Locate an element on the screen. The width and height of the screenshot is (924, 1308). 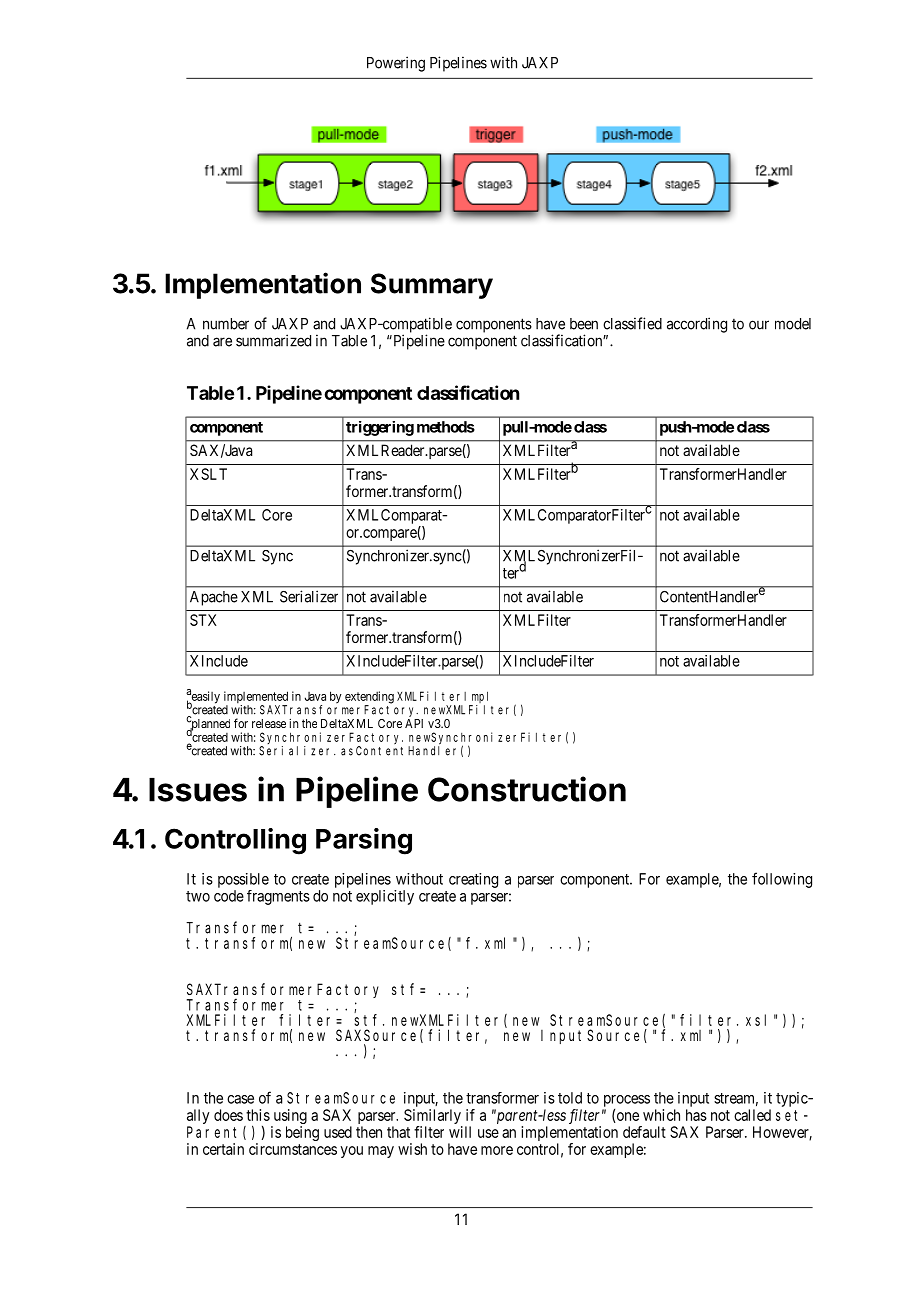
Summary is located at coordinates (432, 286).
